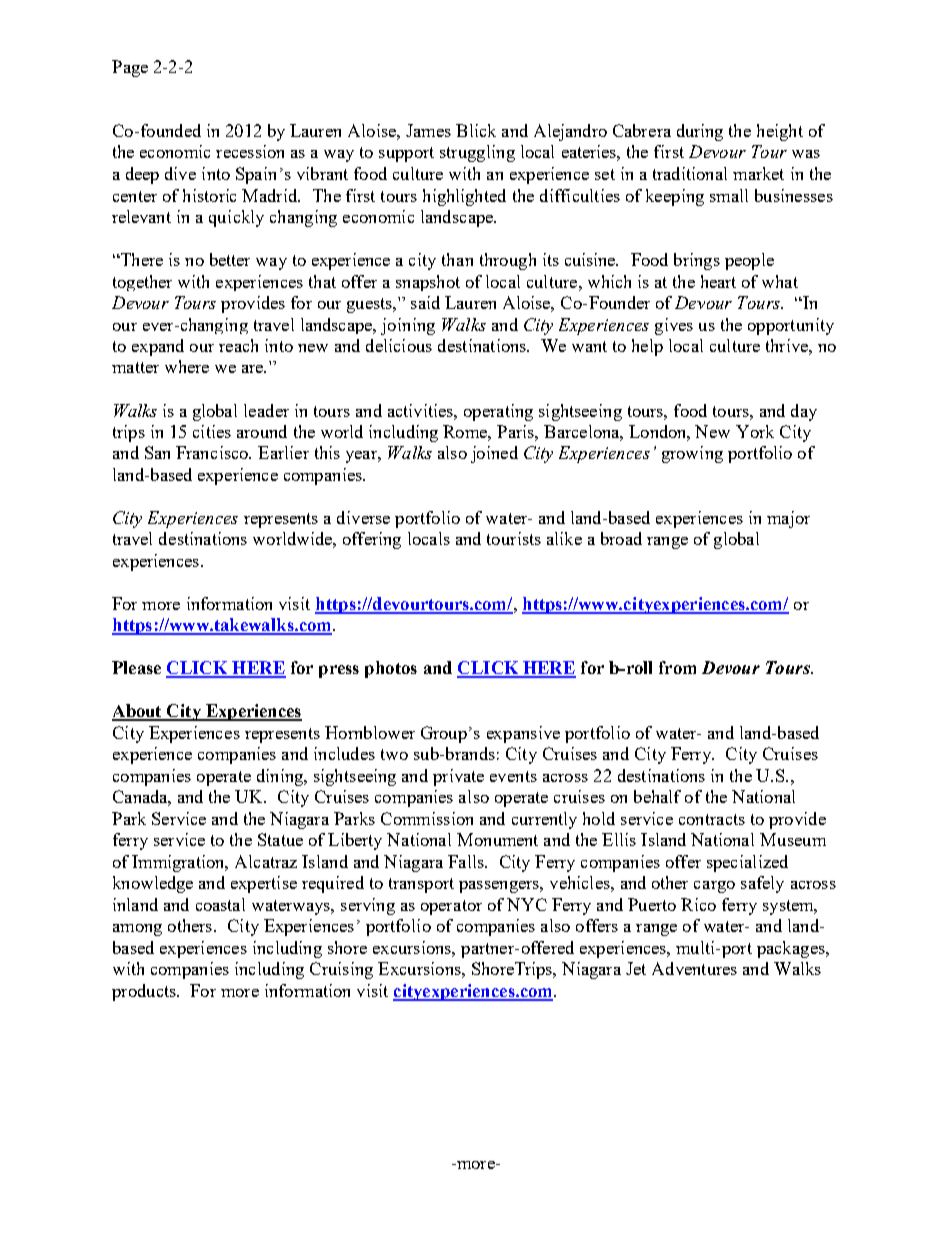  What do you see at coordinates (250, 151) in the screenshot?
I see `recession` at bounding box center [250, 151].
